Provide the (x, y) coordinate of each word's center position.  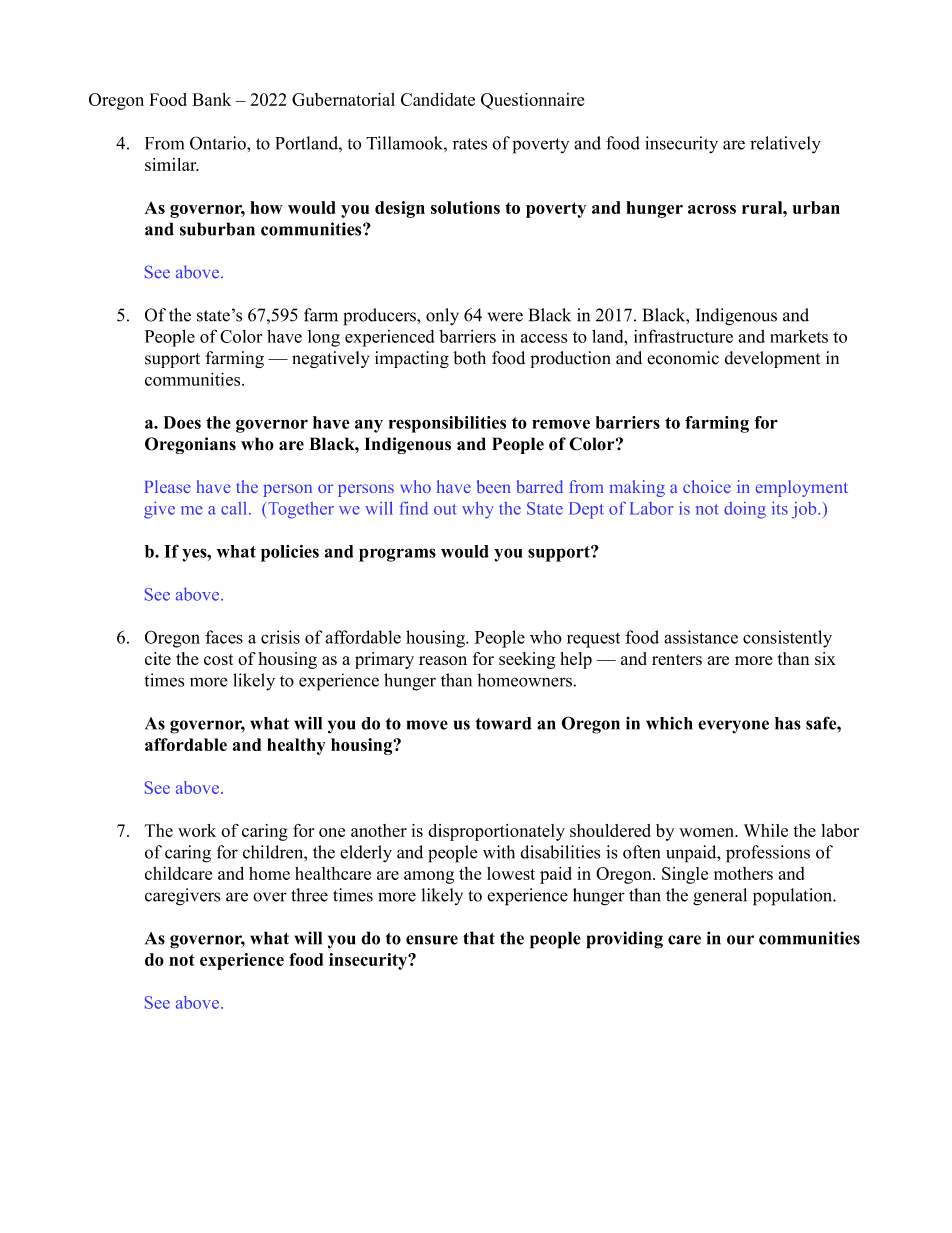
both (469, 358)
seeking (527, 660)
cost (218, 659)
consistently (787, 639)
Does (182, 422)
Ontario (219, 143)
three (309, 895)
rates (470, 144)
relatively (785, 145)
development (772, 359)
